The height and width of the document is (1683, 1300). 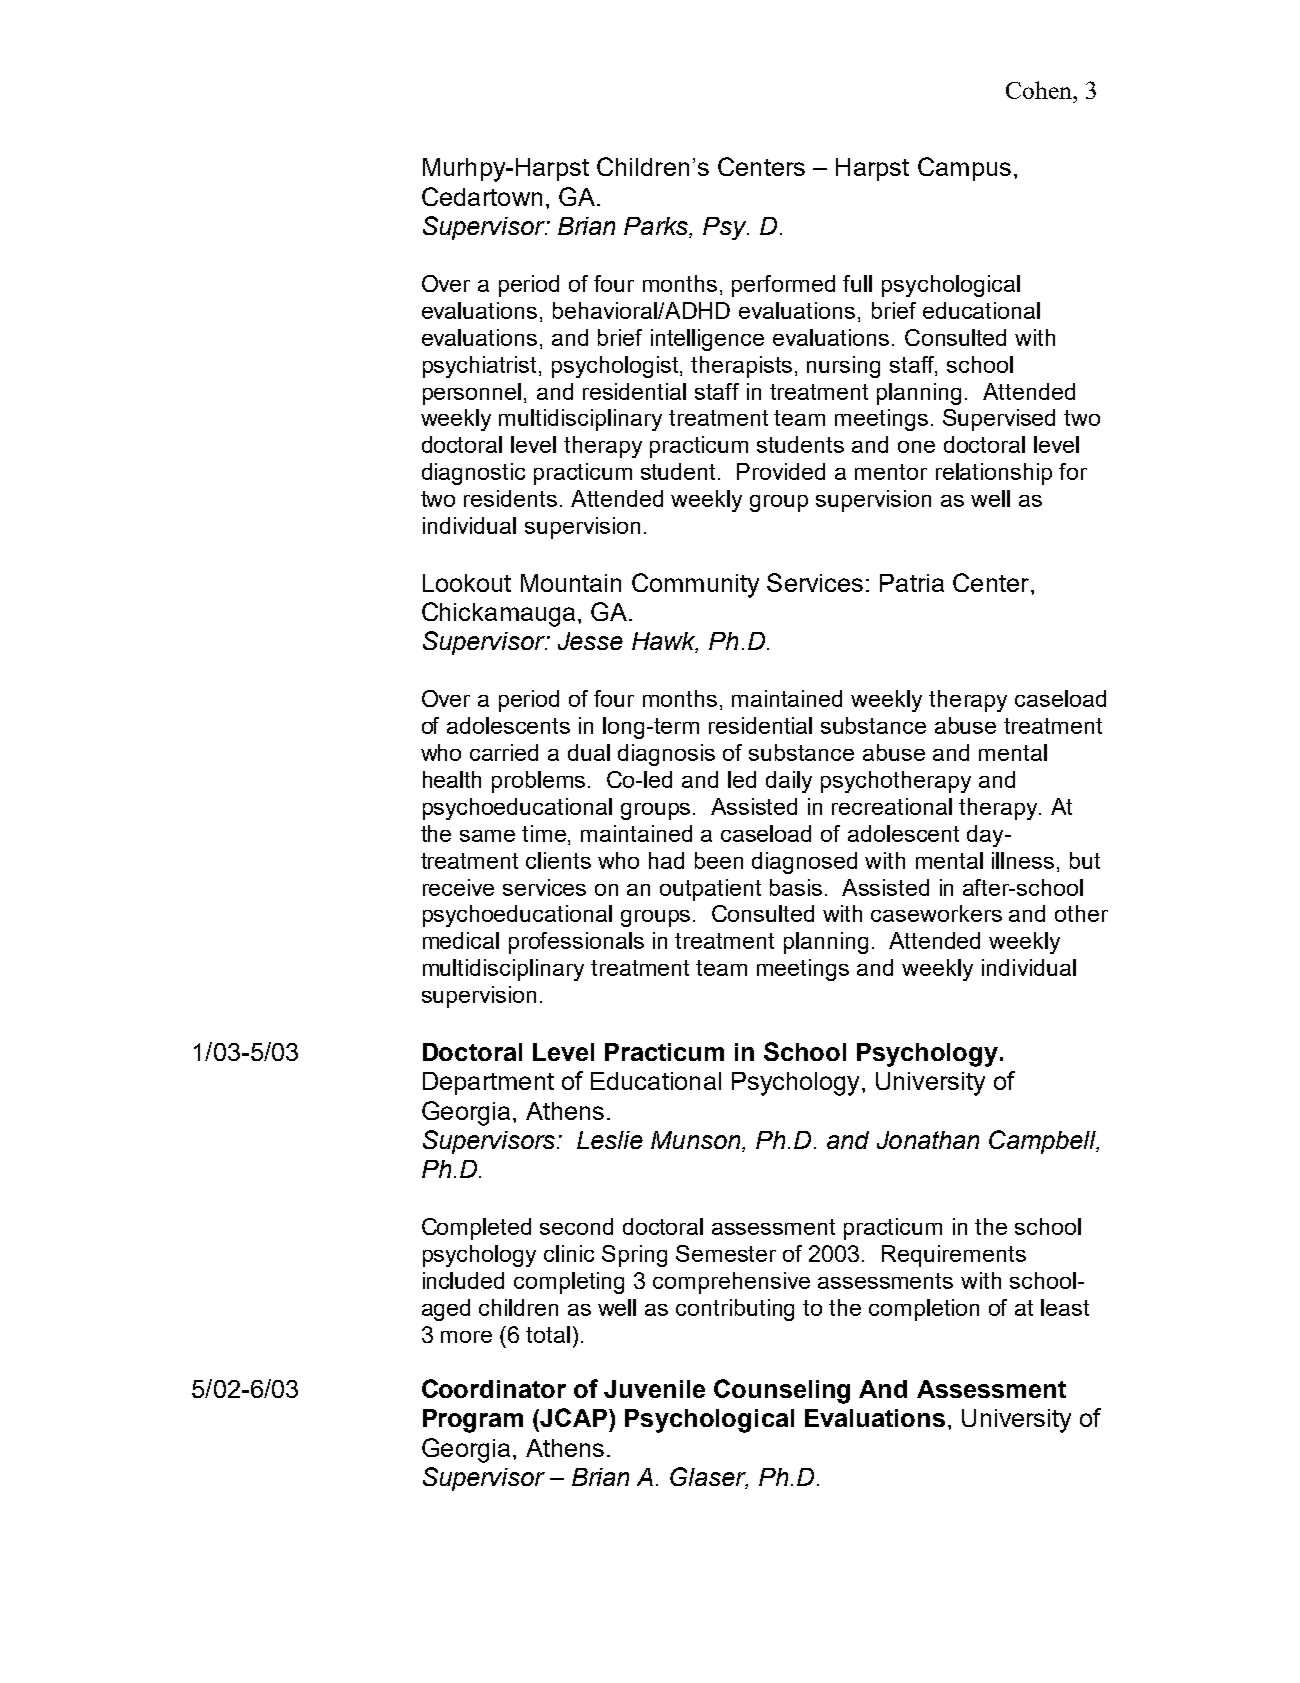 I want to click on illness, so click(x=1023, y=860).
